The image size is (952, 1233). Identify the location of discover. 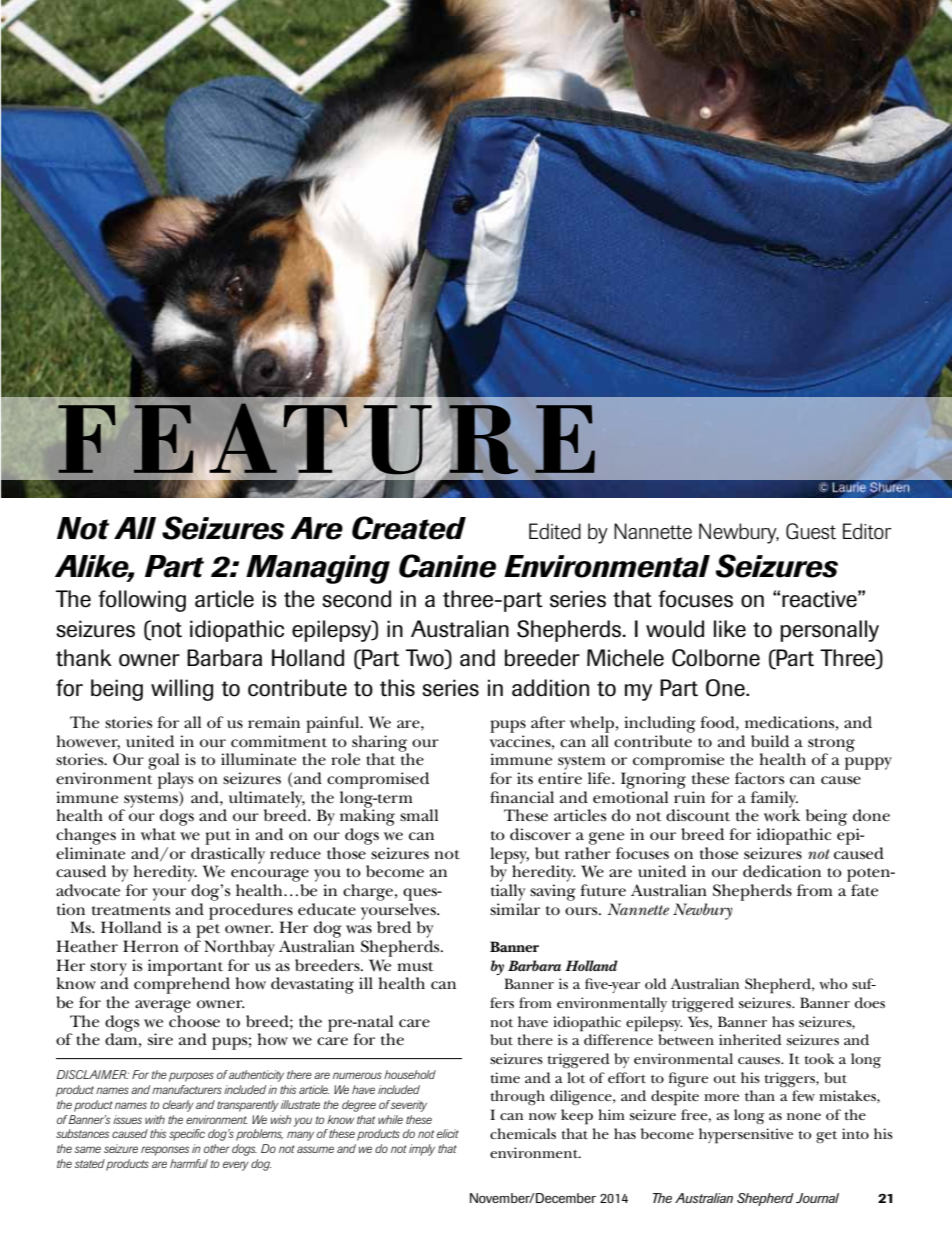
(540, 834).
